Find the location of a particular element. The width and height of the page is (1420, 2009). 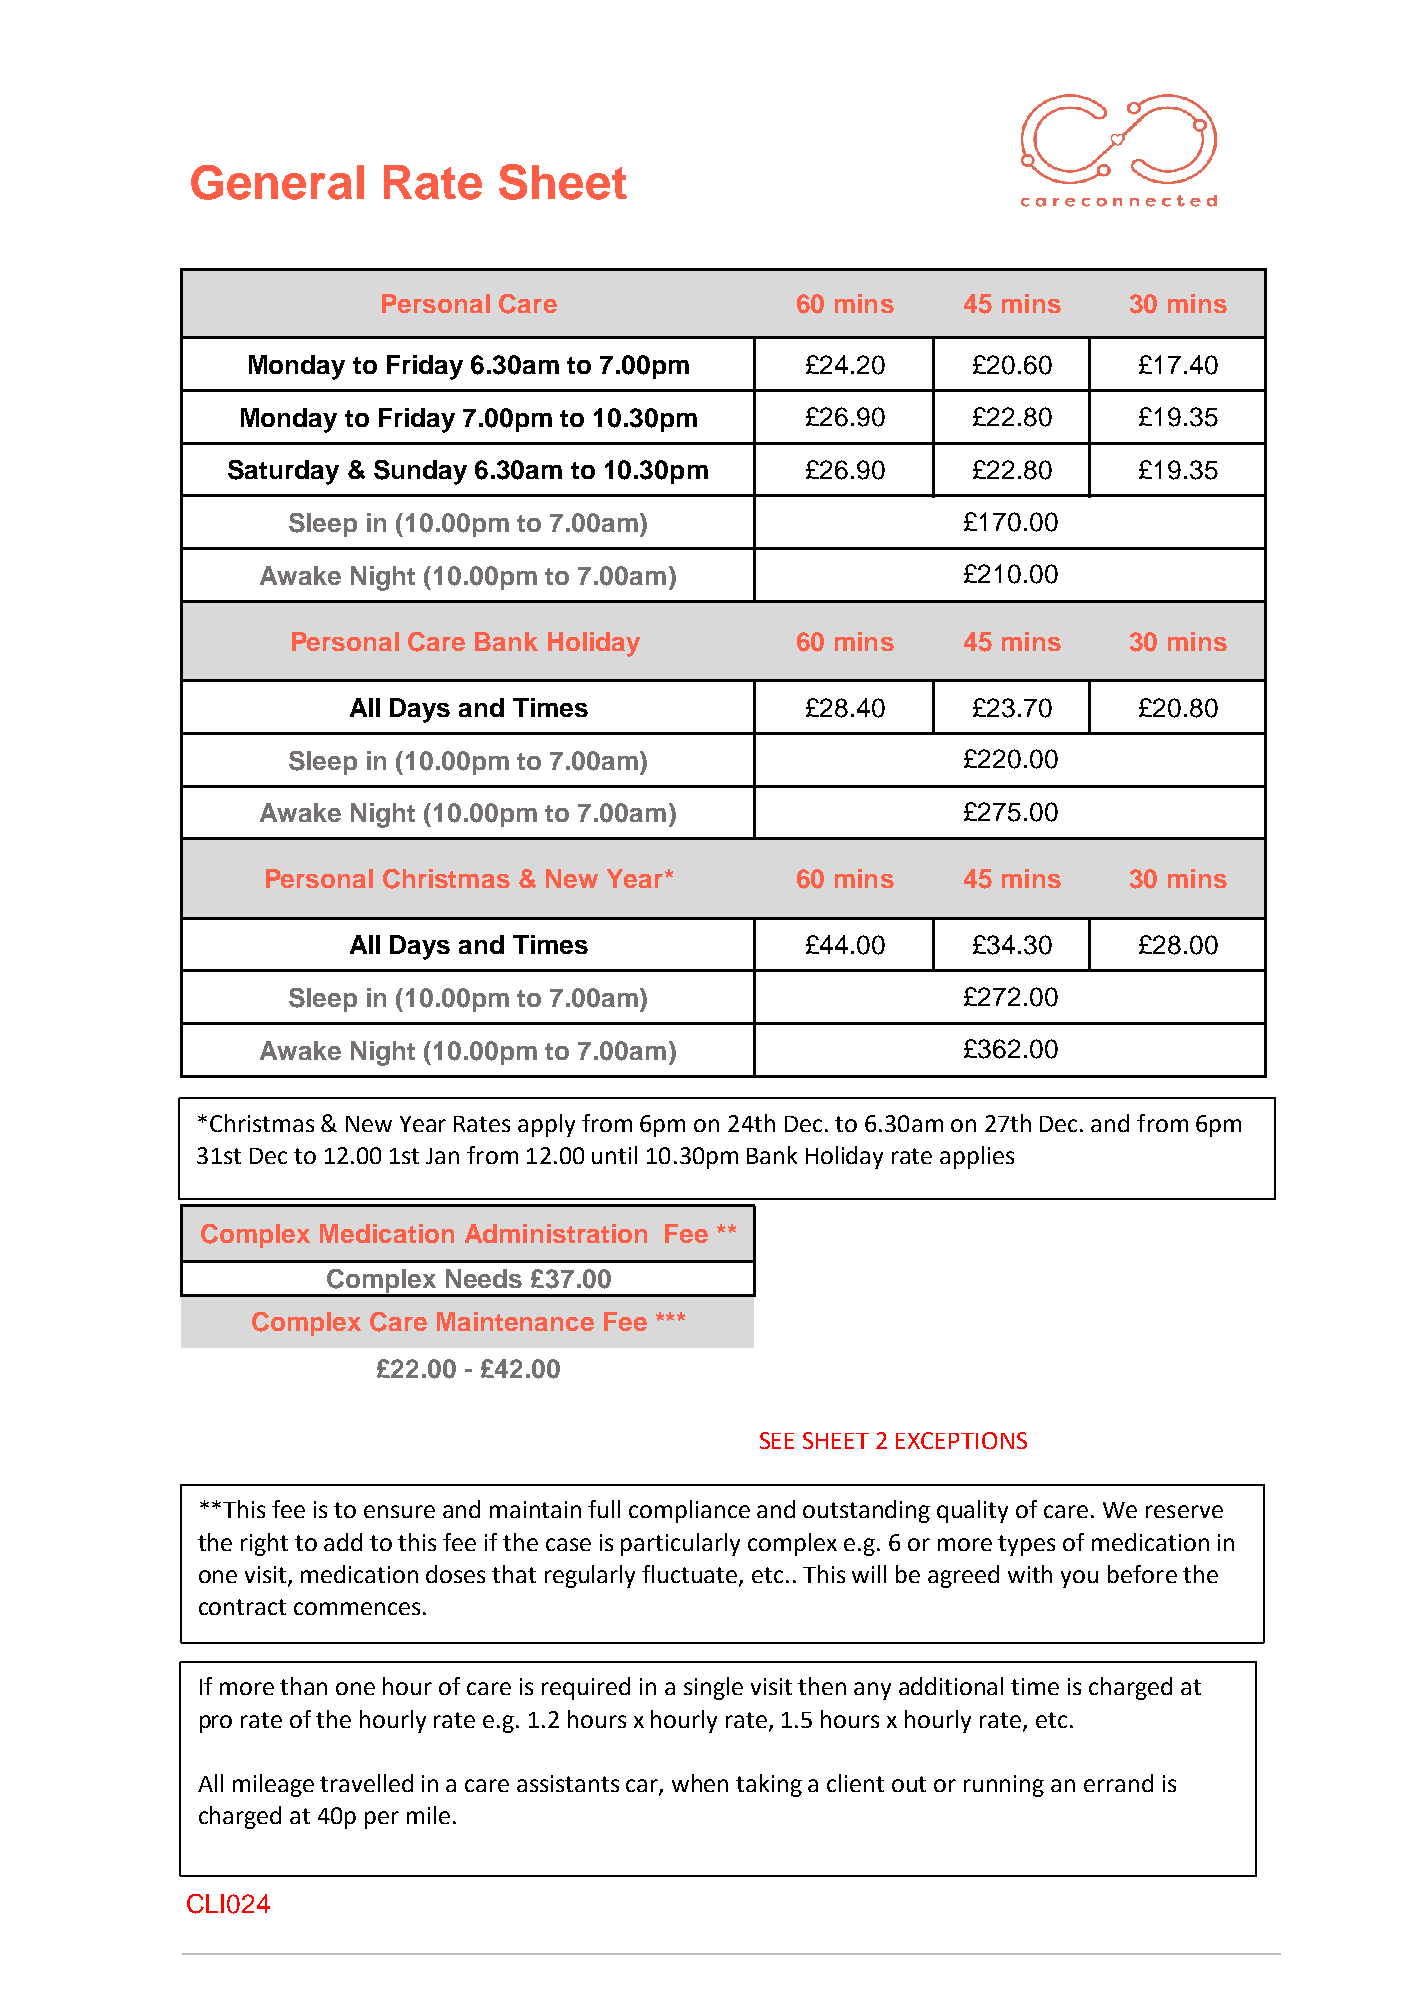

Sunday is located at coordinates (420, 472).
